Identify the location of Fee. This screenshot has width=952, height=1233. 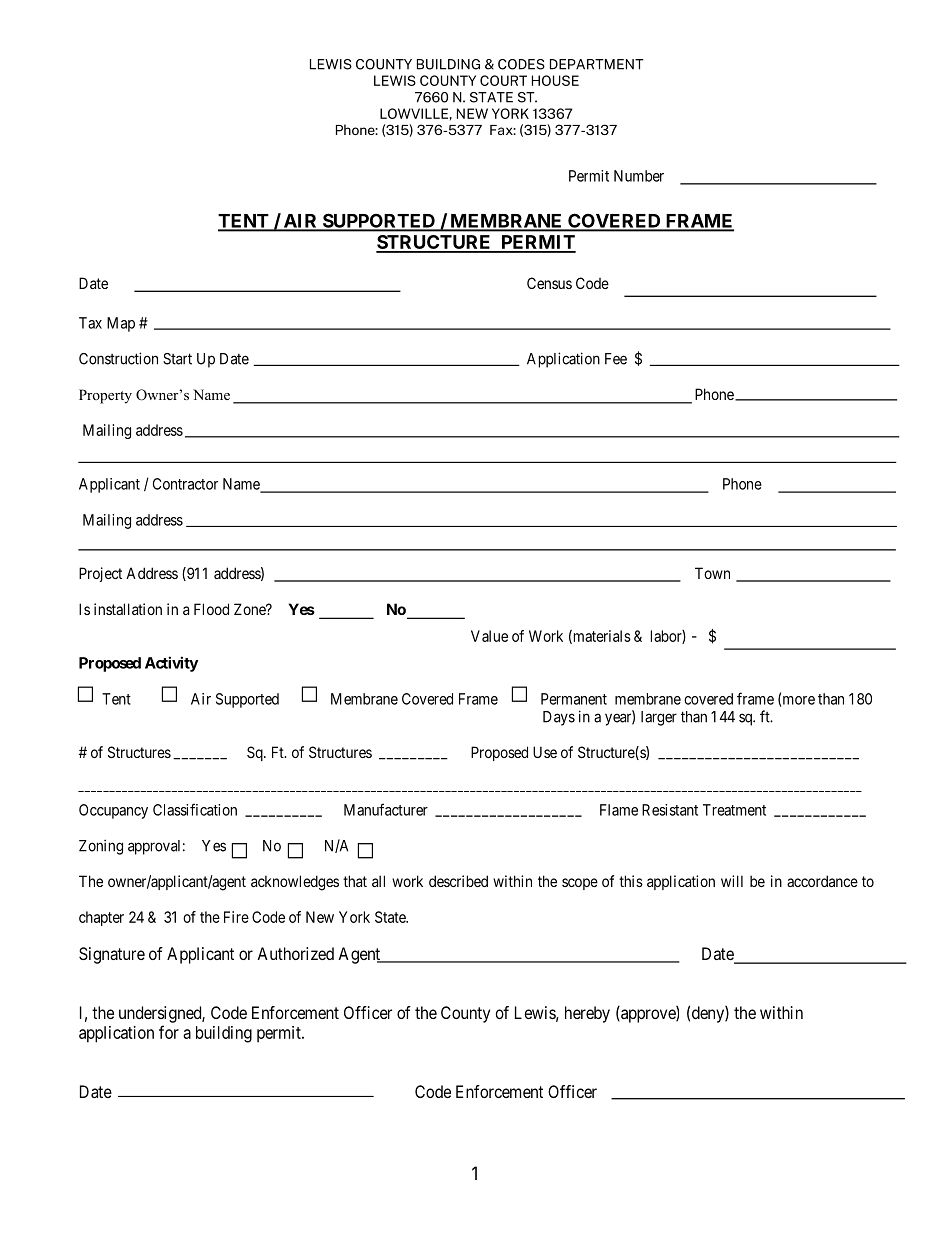
(616, 359).
